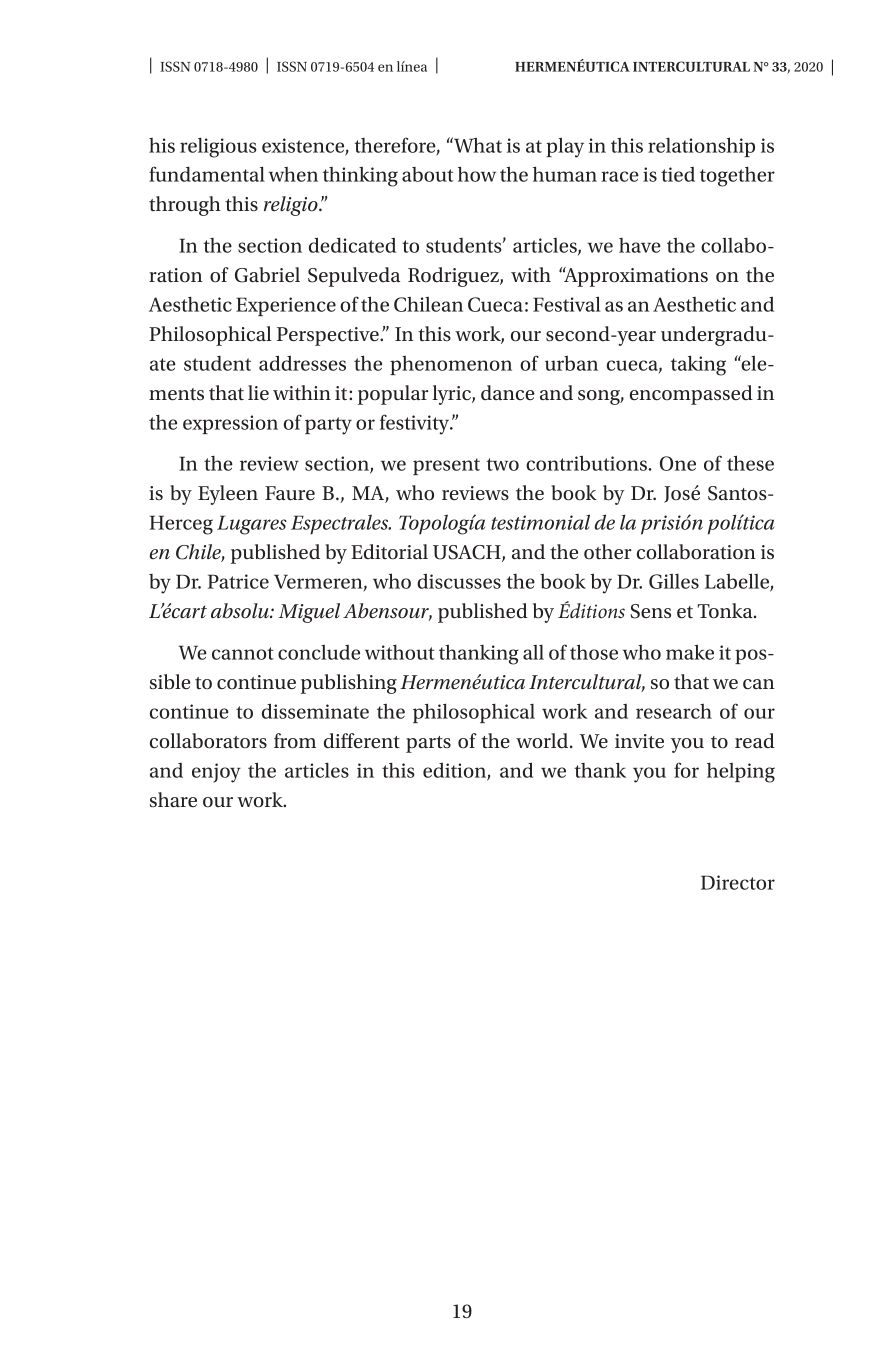 This image has width=894, height=1372. What do you see at coordinates (207, 174) in the image?
I see `fundamental` at bounding box center [207, 174].
